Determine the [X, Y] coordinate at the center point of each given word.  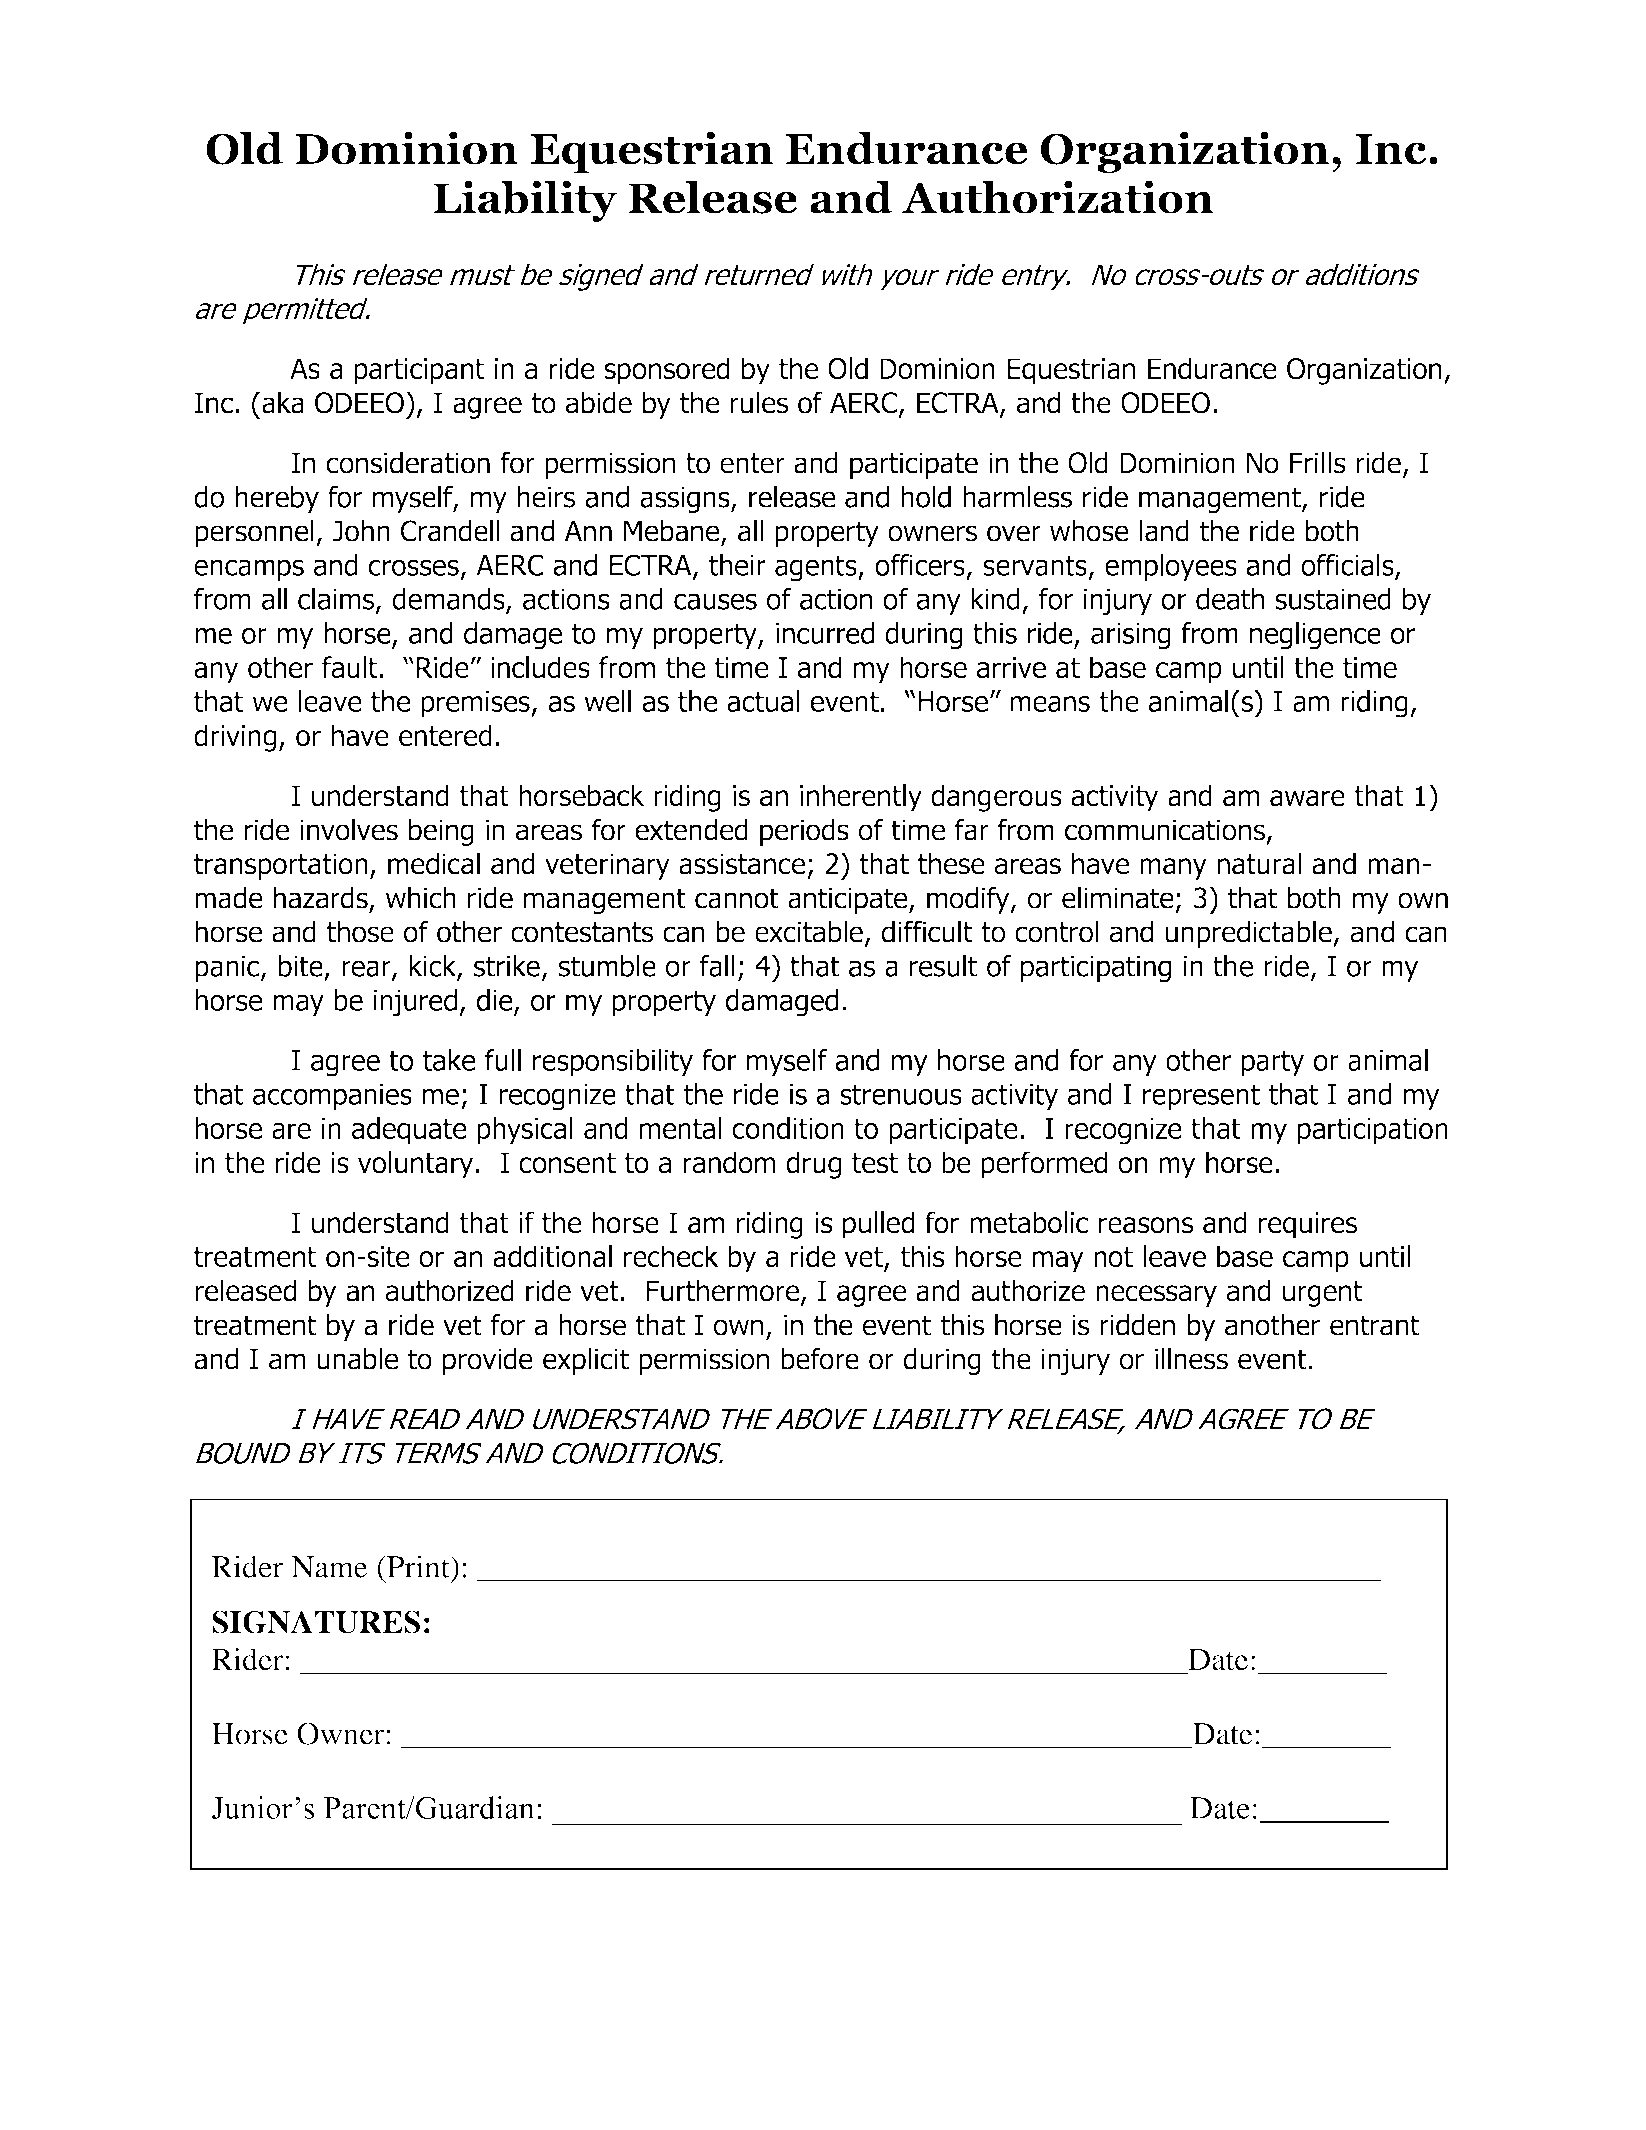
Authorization [1057, 197]
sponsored [667, 371]
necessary [1156, 1296]
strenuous [901, 1094]
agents [817, 568]
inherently [861, 798]
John [361, 530]
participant [419, 371]
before [820, 1358]
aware [1307, 798]
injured [415, 1003]
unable [358, 1358]
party [1273, 1063]
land [1164, 530]
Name [329, 1567]
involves [349, 829]
